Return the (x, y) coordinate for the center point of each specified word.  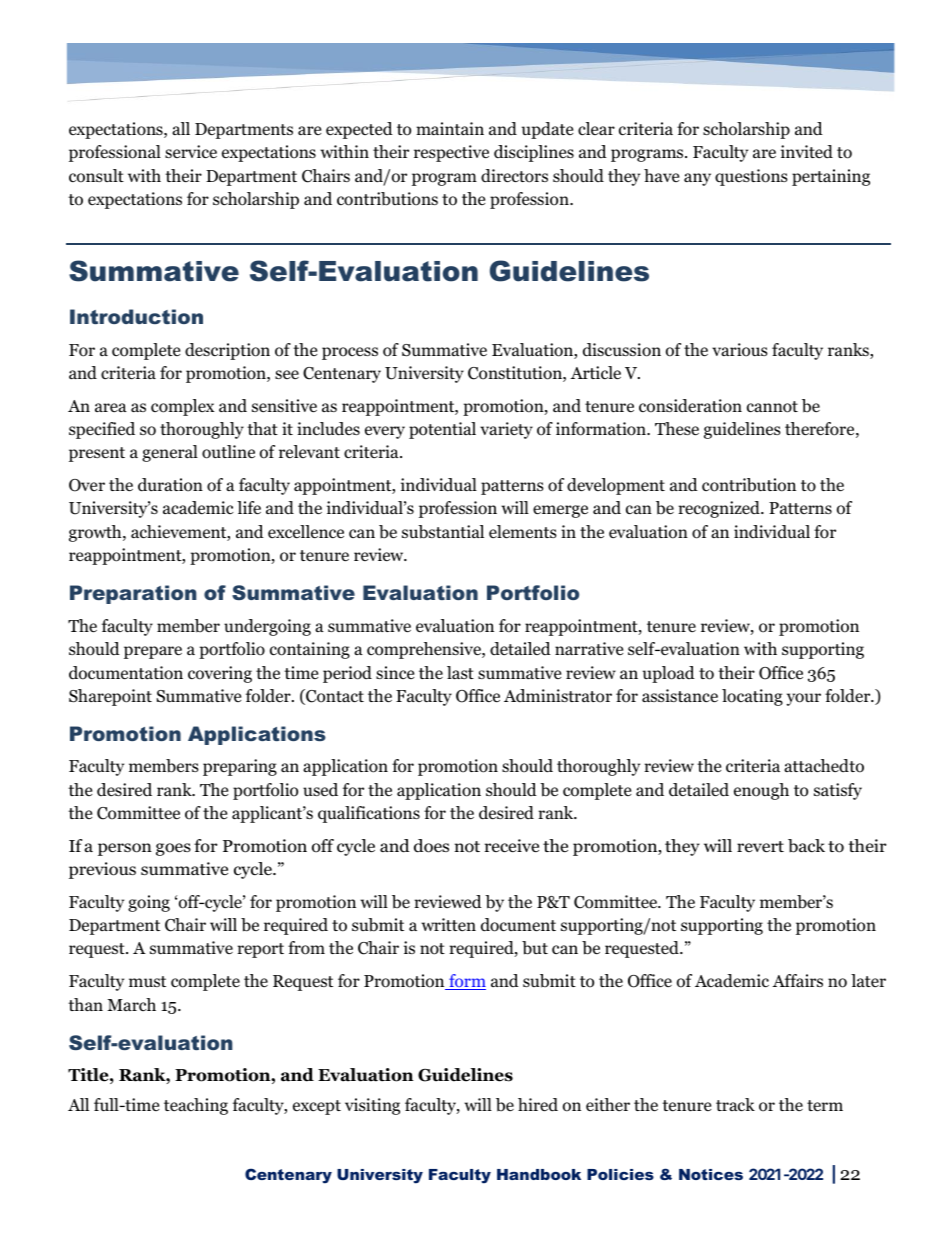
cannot (772, 407)
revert (760, 847)
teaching (196, 1106)
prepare (153, 652)
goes (173, 849)
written (448, 924)
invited (807, 152)
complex (183, 407)
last (460, 672)
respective (451, 153)
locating (752, 697)
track (735, 1104)
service (191, 152)
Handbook (539, 1174)
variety (506, 430)
